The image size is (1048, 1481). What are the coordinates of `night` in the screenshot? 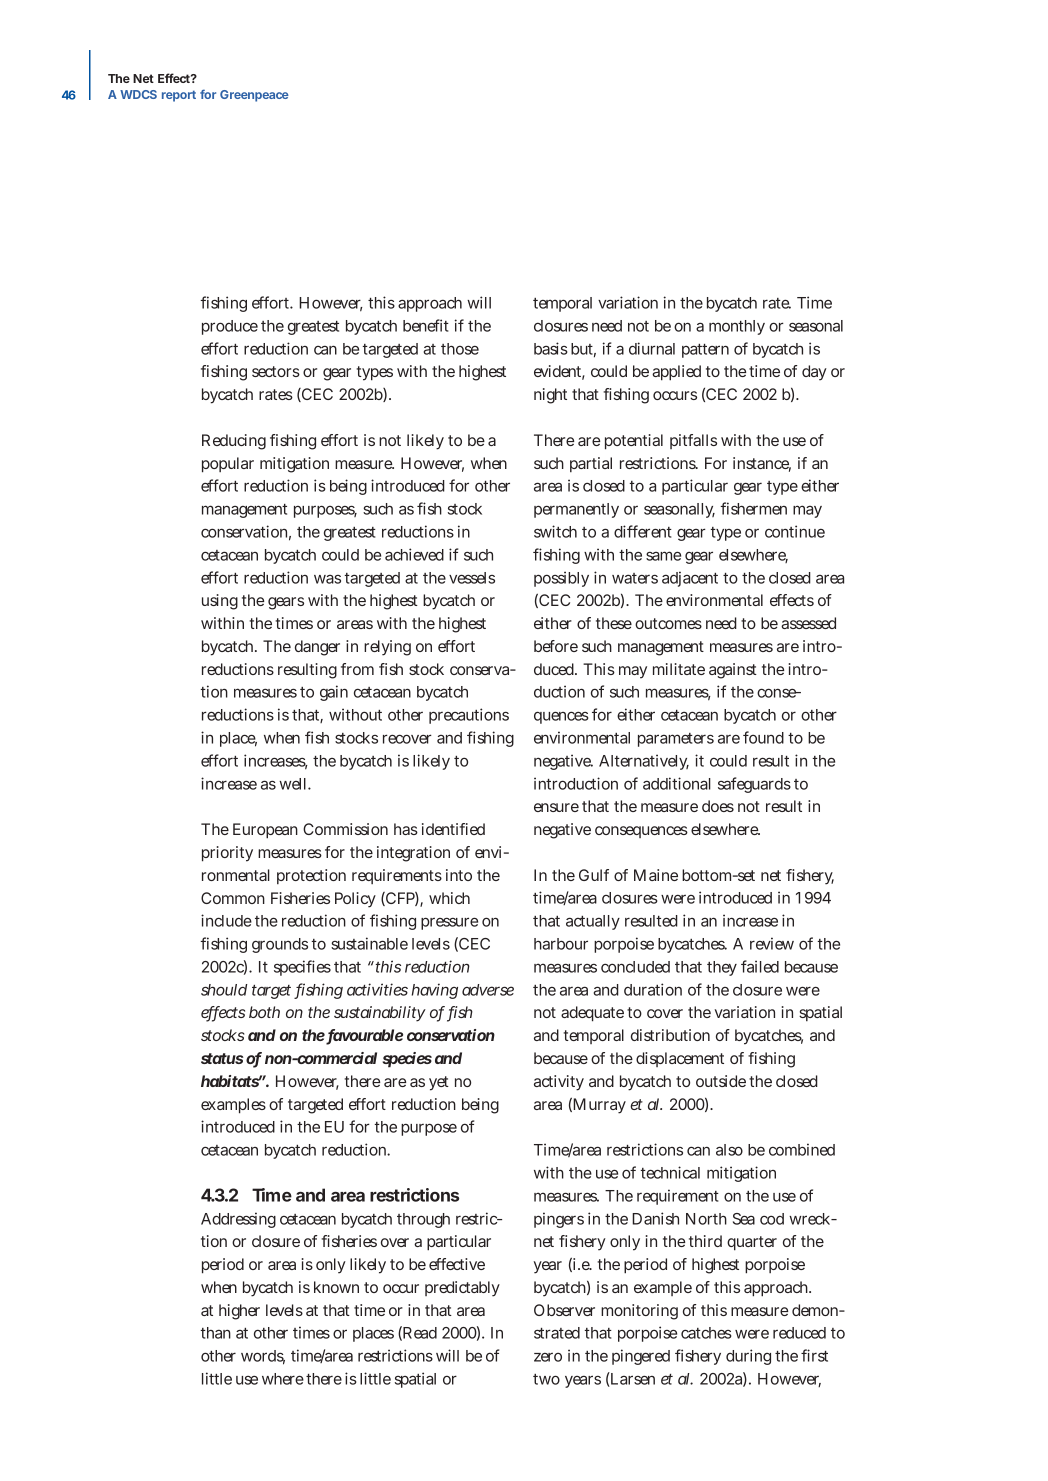 It's located at (550, 396).
